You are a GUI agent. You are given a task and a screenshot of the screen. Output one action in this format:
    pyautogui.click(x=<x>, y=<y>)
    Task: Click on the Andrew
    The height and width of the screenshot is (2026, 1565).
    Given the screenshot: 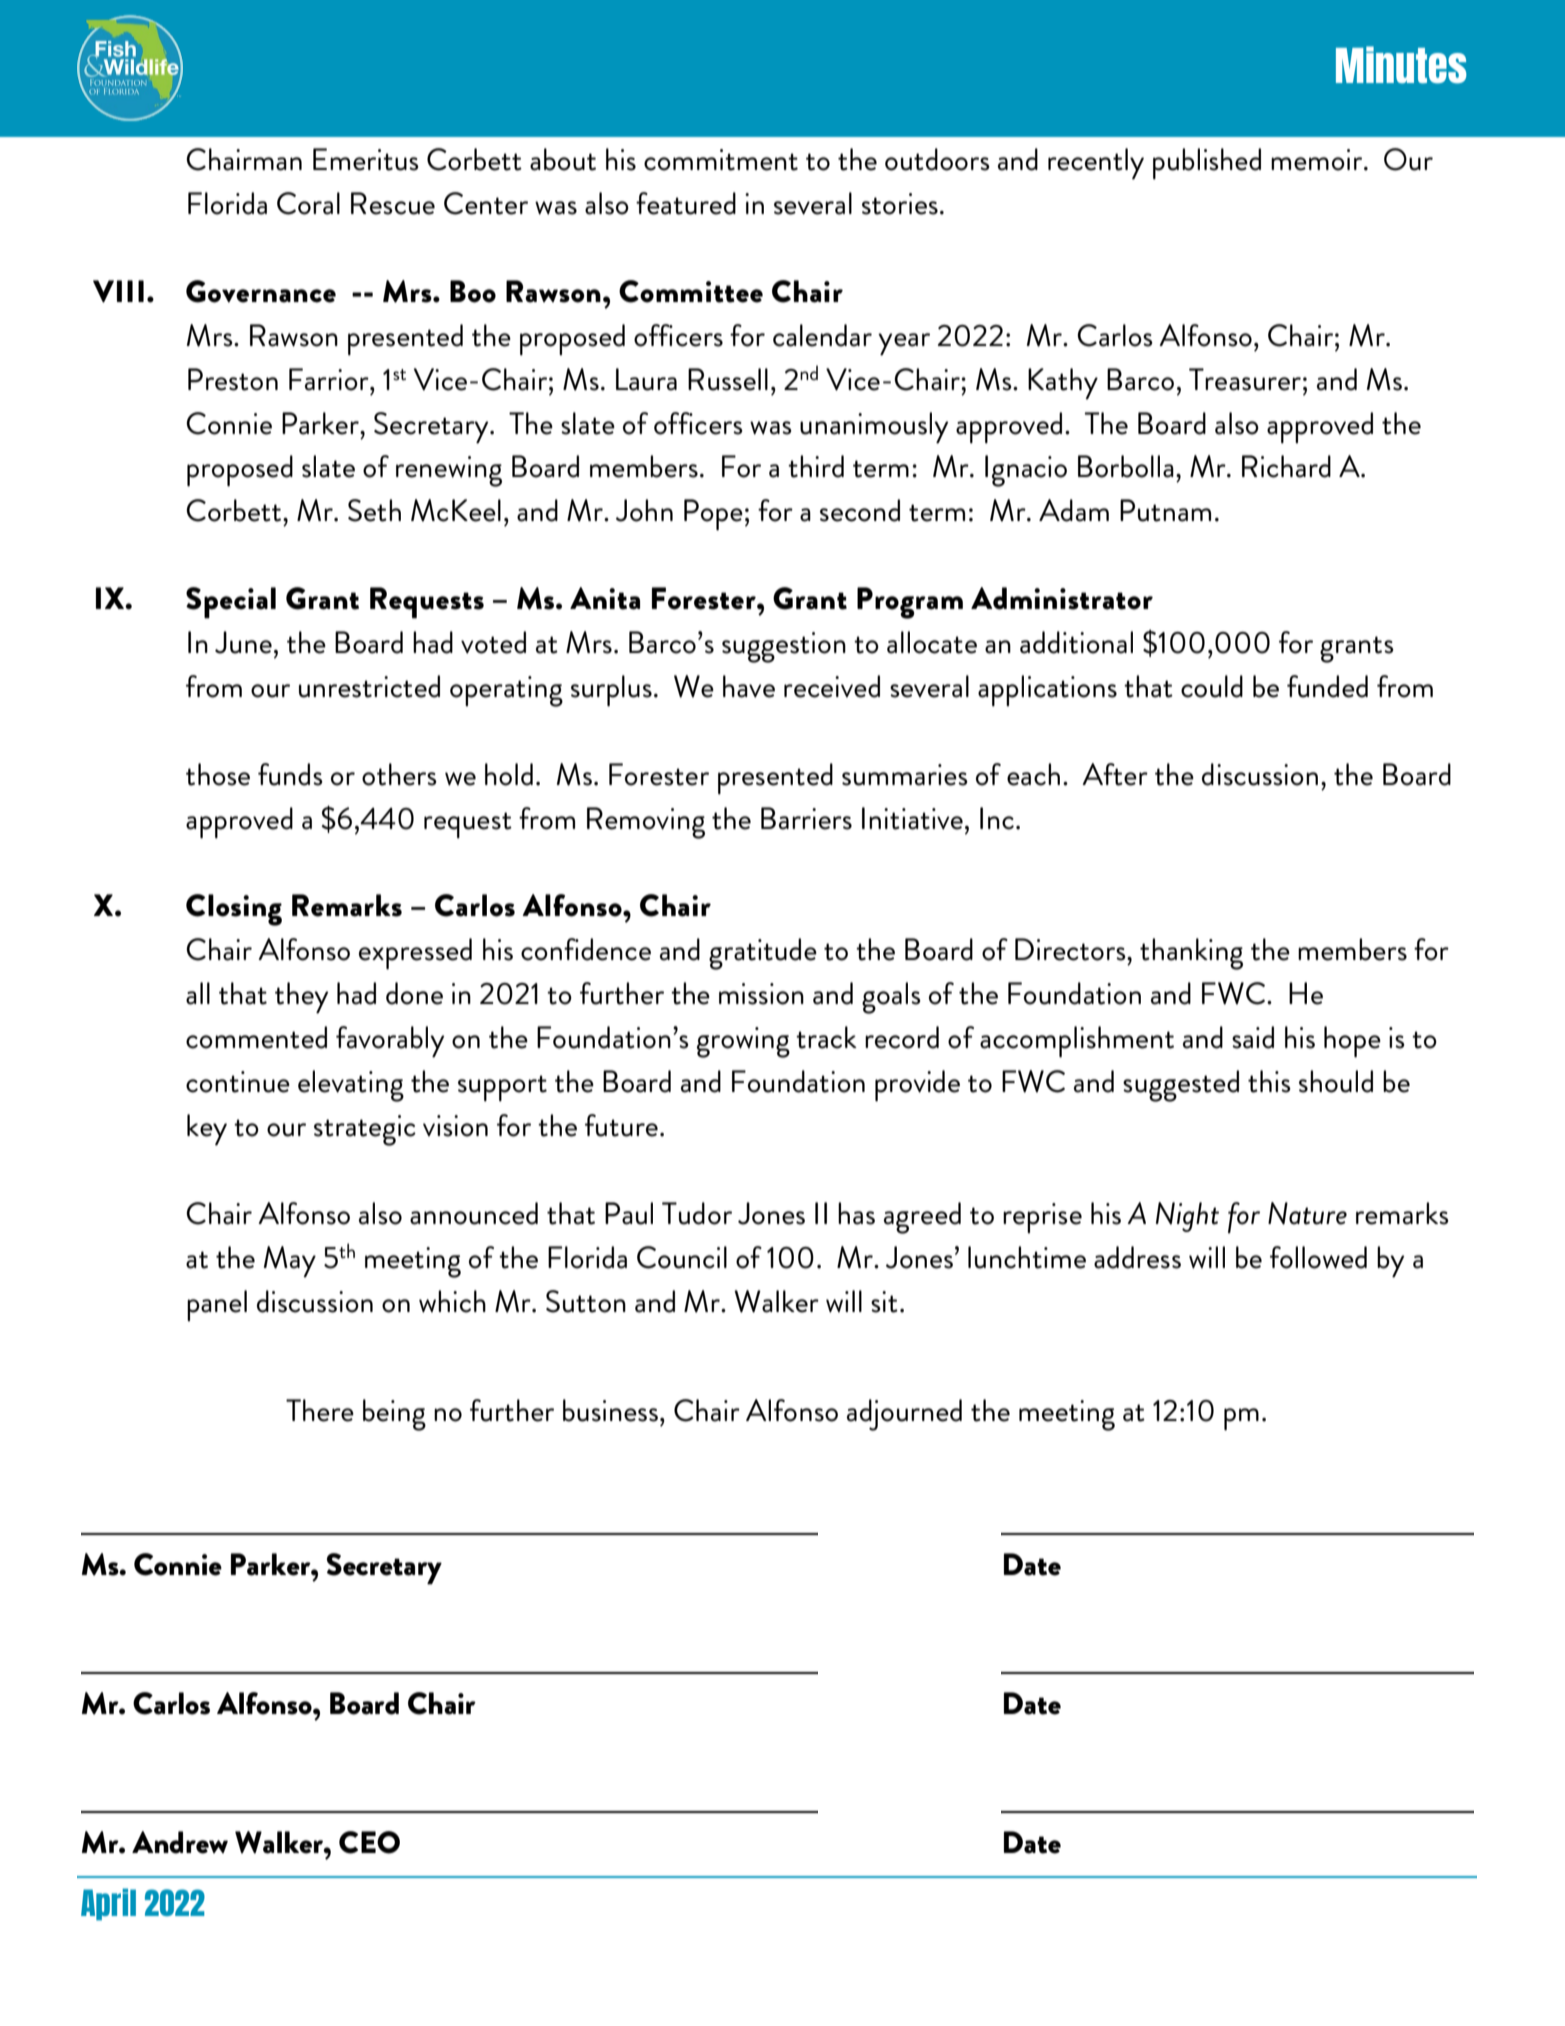 What is the action you would take?
    pyautogui.click(x=180, y=1842)
